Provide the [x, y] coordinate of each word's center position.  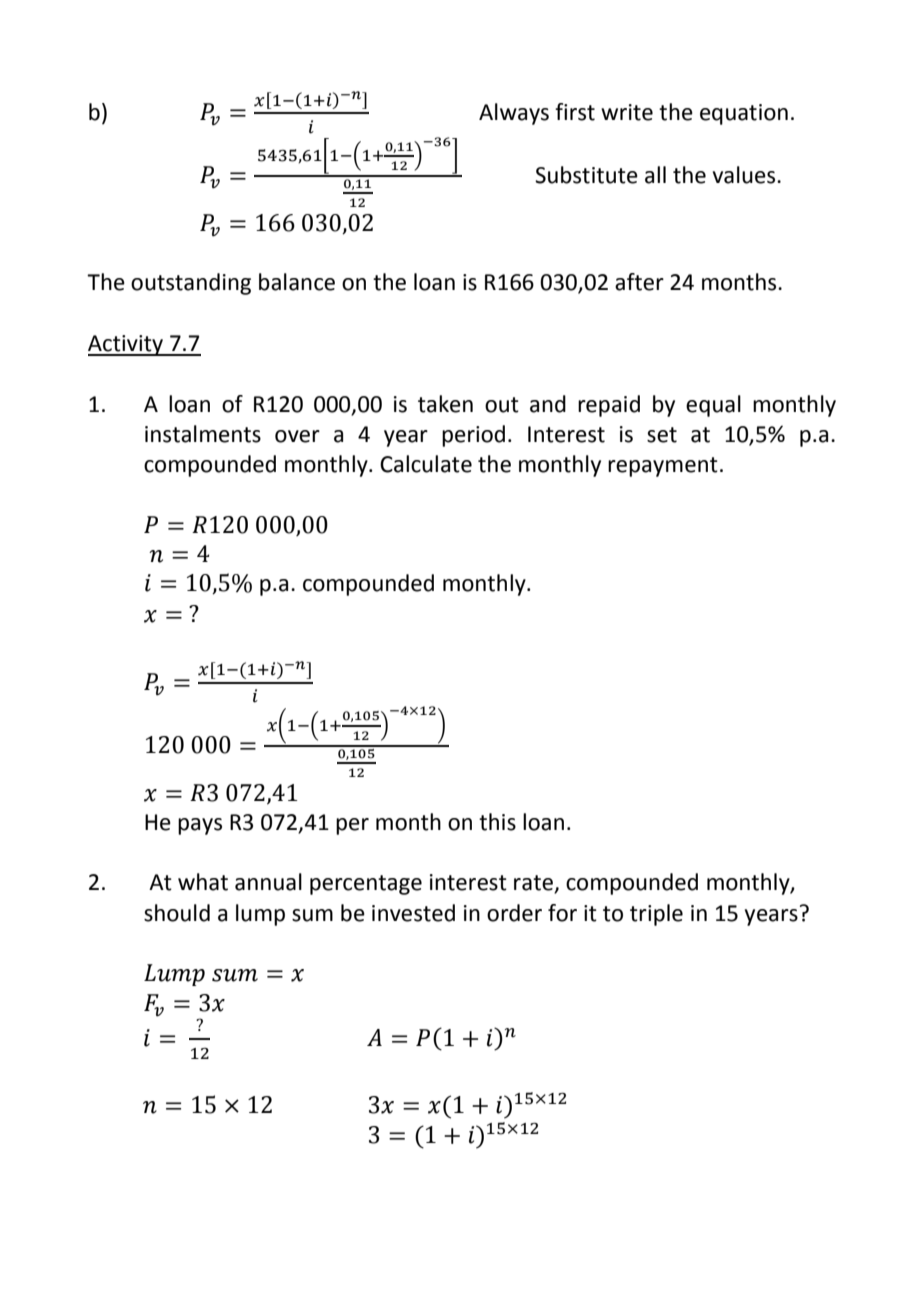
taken [445, 404]
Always [514, 114]
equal [713, 406]
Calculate [426, 464]
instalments [203, 434]
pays [200, 826]
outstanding [191, 284]
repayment [663, 467]
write [627, 112]
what [203, 882]
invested [413, 913]
